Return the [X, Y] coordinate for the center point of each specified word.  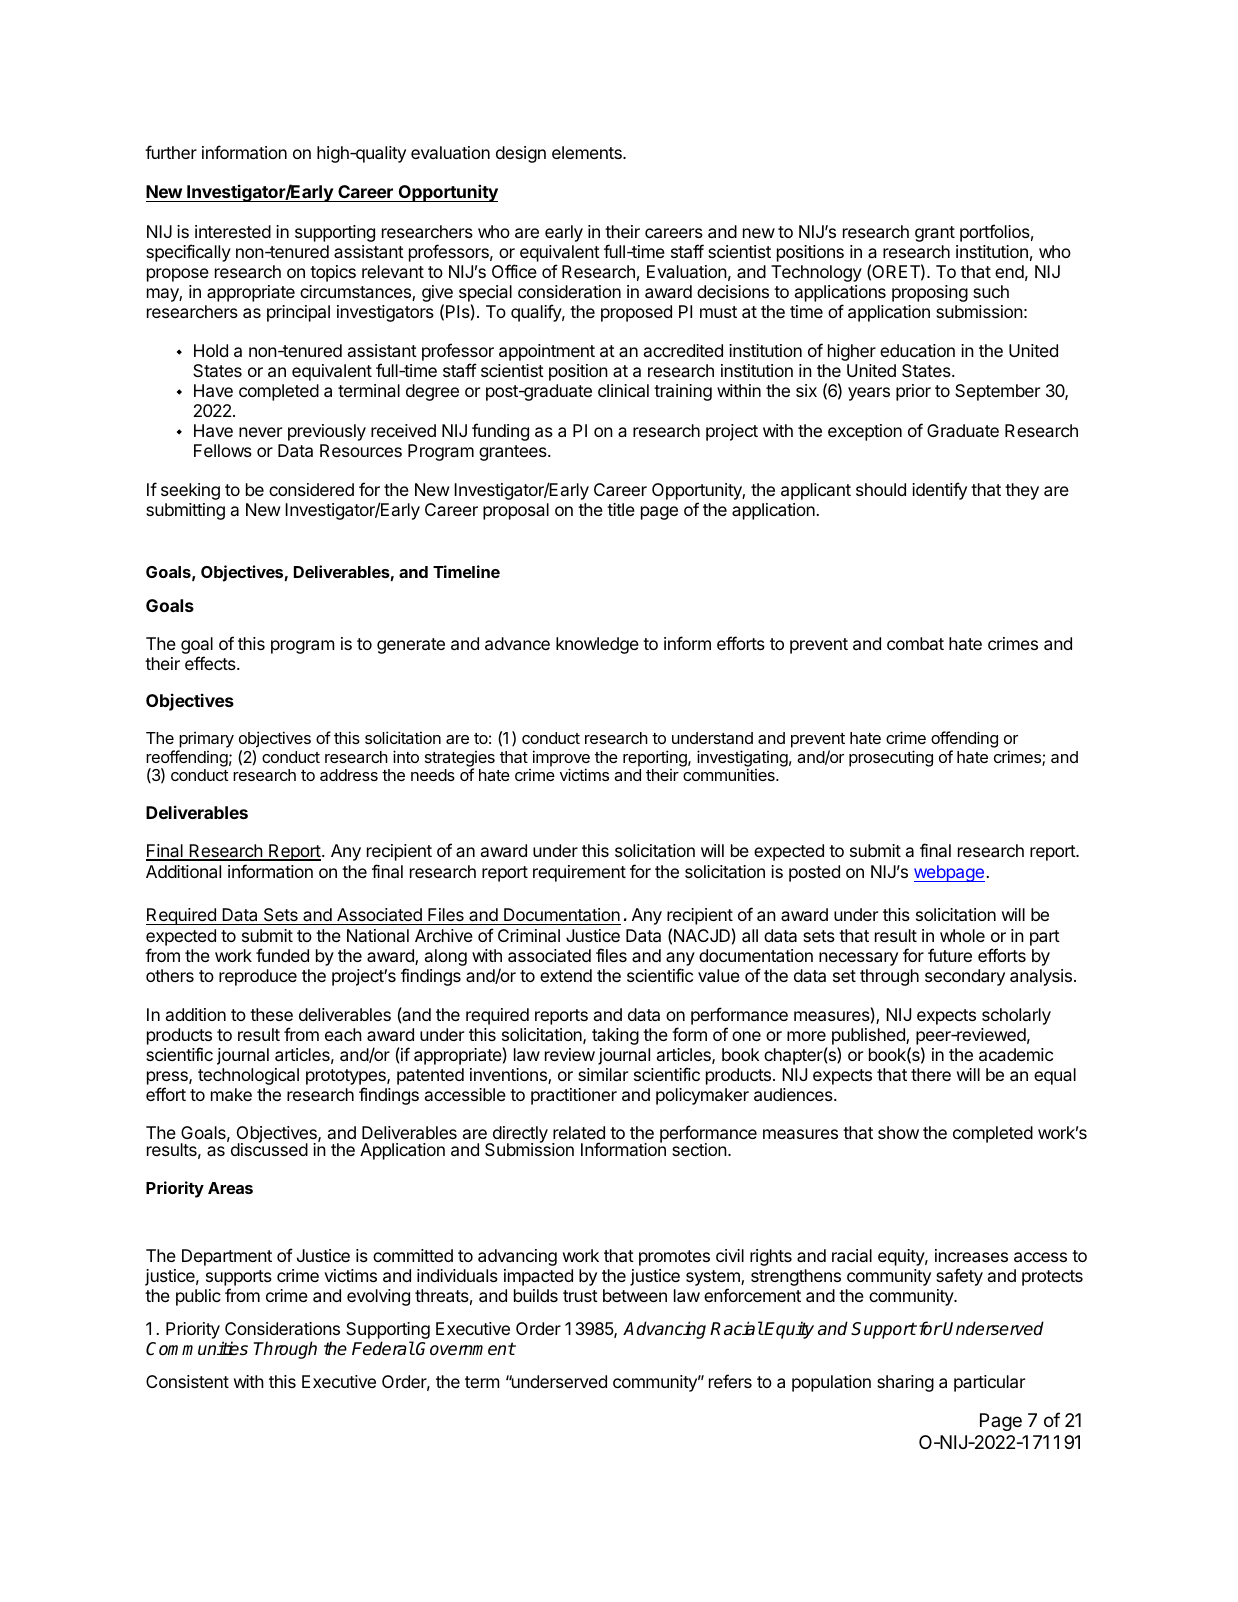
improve [561, 759]
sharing [905, 1383]
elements [588, 152]
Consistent [187, 1381]
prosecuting [891, 758]
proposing [930, 293]
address [349, 775]
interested [233, 231]
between [635, 1295]
